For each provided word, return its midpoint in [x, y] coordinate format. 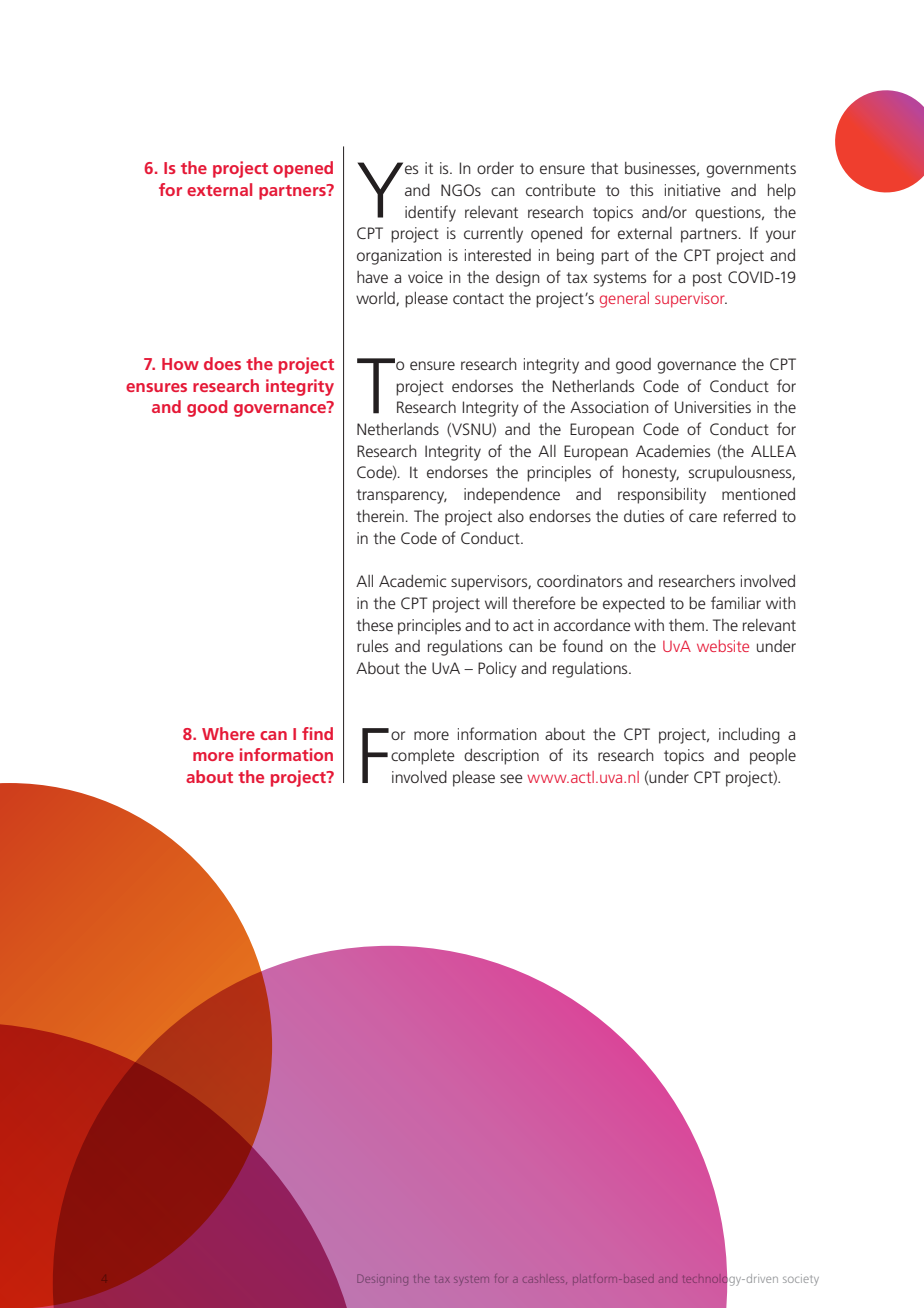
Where [228, 733]
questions [729, 214]
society [801, 1280]
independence [512, 496]
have [372, 277]
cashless [544, 1280]
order [495, 168]
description [501, 757]
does [222, 363]
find [317, 733]
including [749, 736]
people [773, 757]
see [511, 778]
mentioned [758, 494]
